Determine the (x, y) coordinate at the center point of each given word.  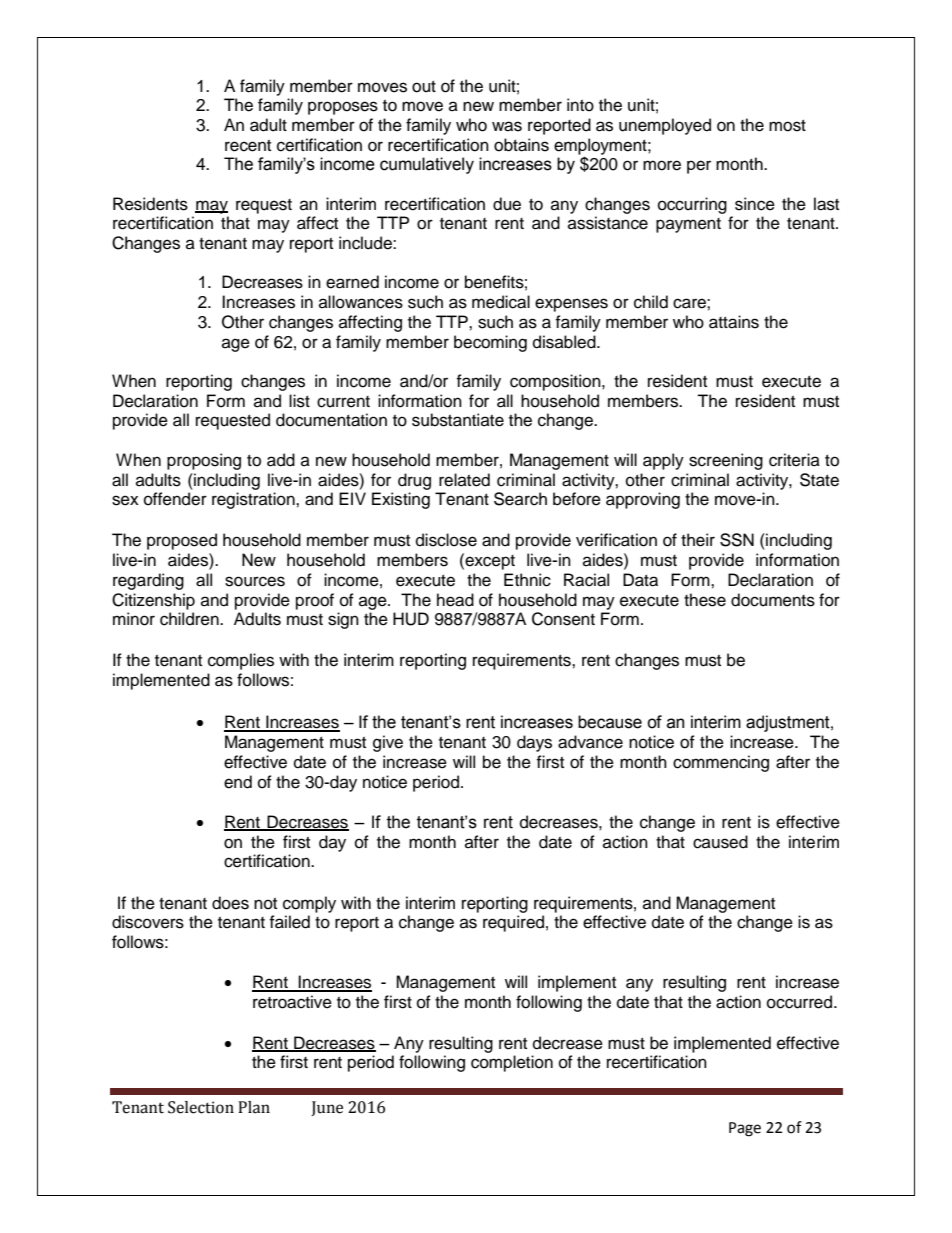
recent (248, 146)
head (455, 600)
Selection (201, 1107)
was (507, 126)
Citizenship (153, 601)
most (787, 126)
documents (773, 600)
